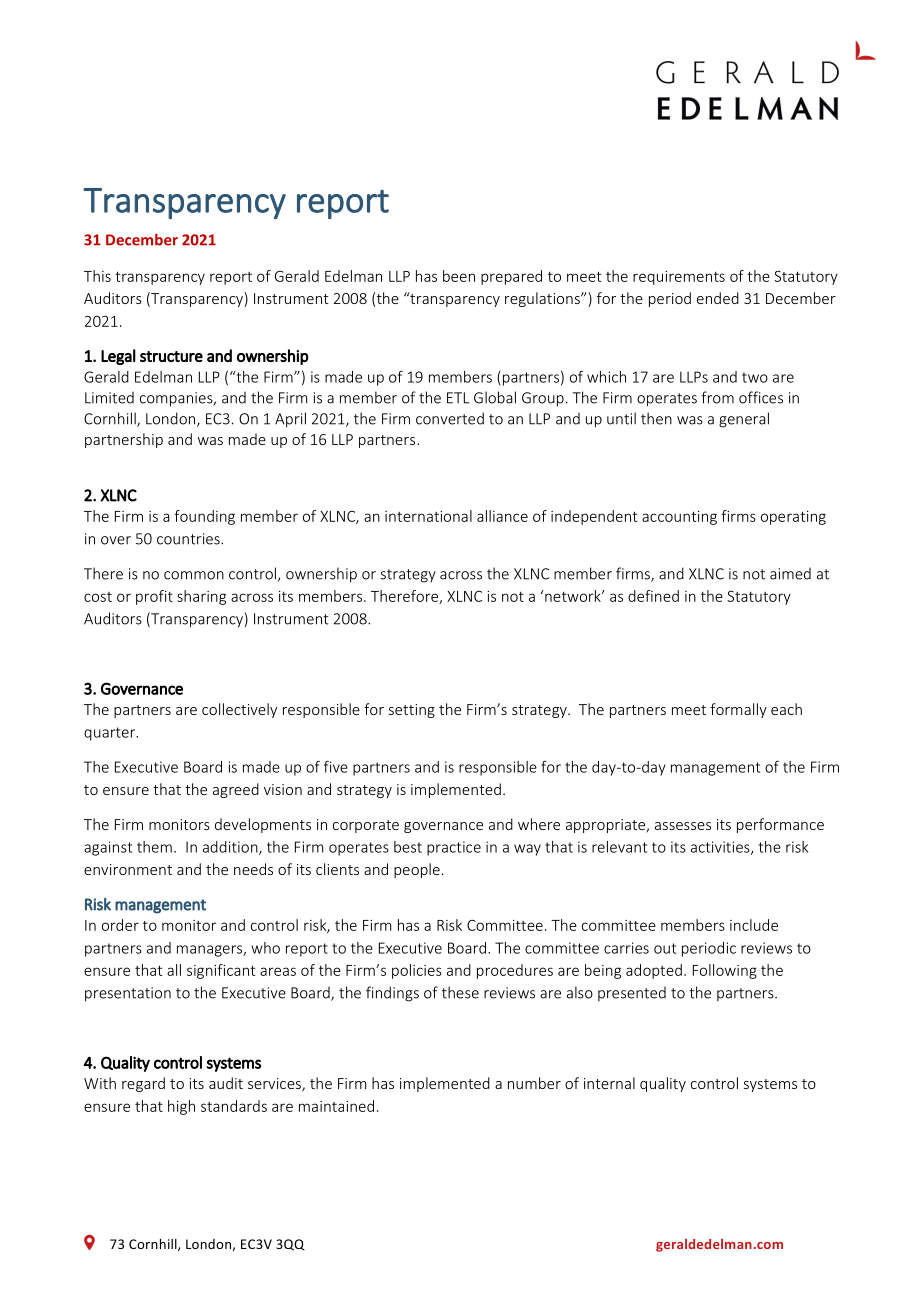  I want to click on collectively, so click(239, 710).
